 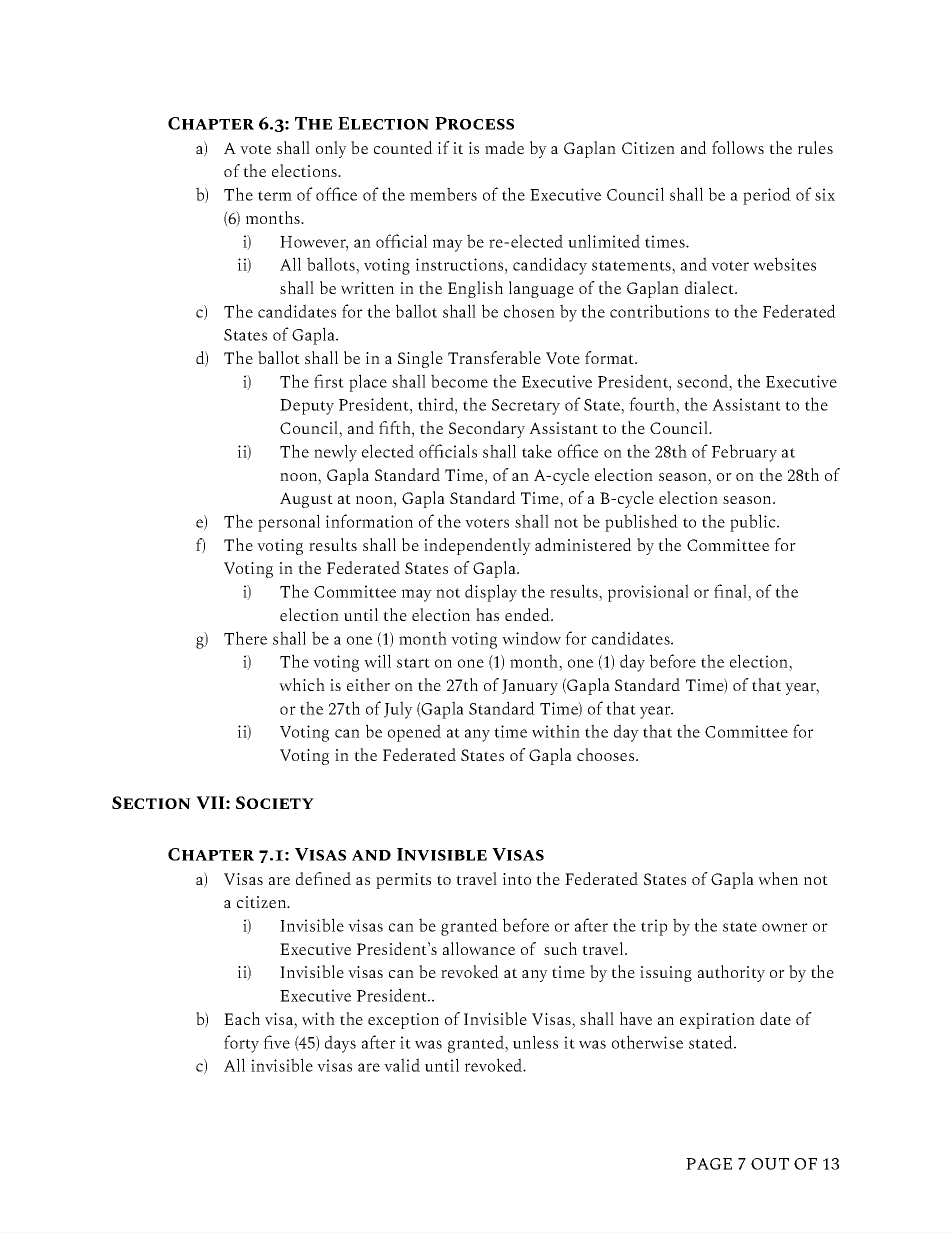 I want to click on made, so click(x=504, y=147).
